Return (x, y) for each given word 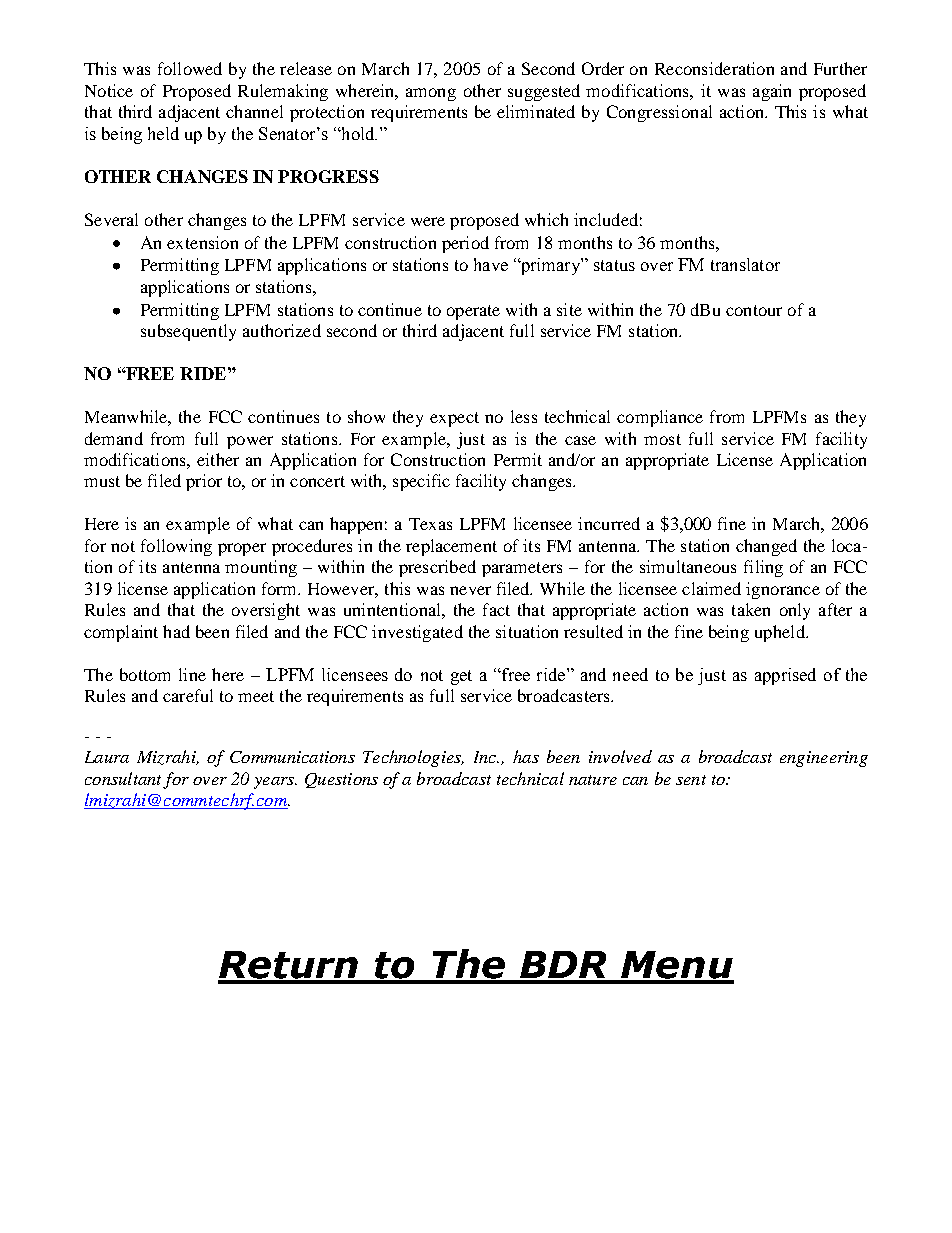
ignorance (783, 590)
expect (454, 419)
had (176, 631)
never (470, 590)
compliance (660, 418)
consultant (123, 778)
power (250, 442)
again (772, 92)
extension (202, 242)
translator (745, 264)
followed (190, 68)
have (491, 264)
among (431, 94)
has (526, 756)
